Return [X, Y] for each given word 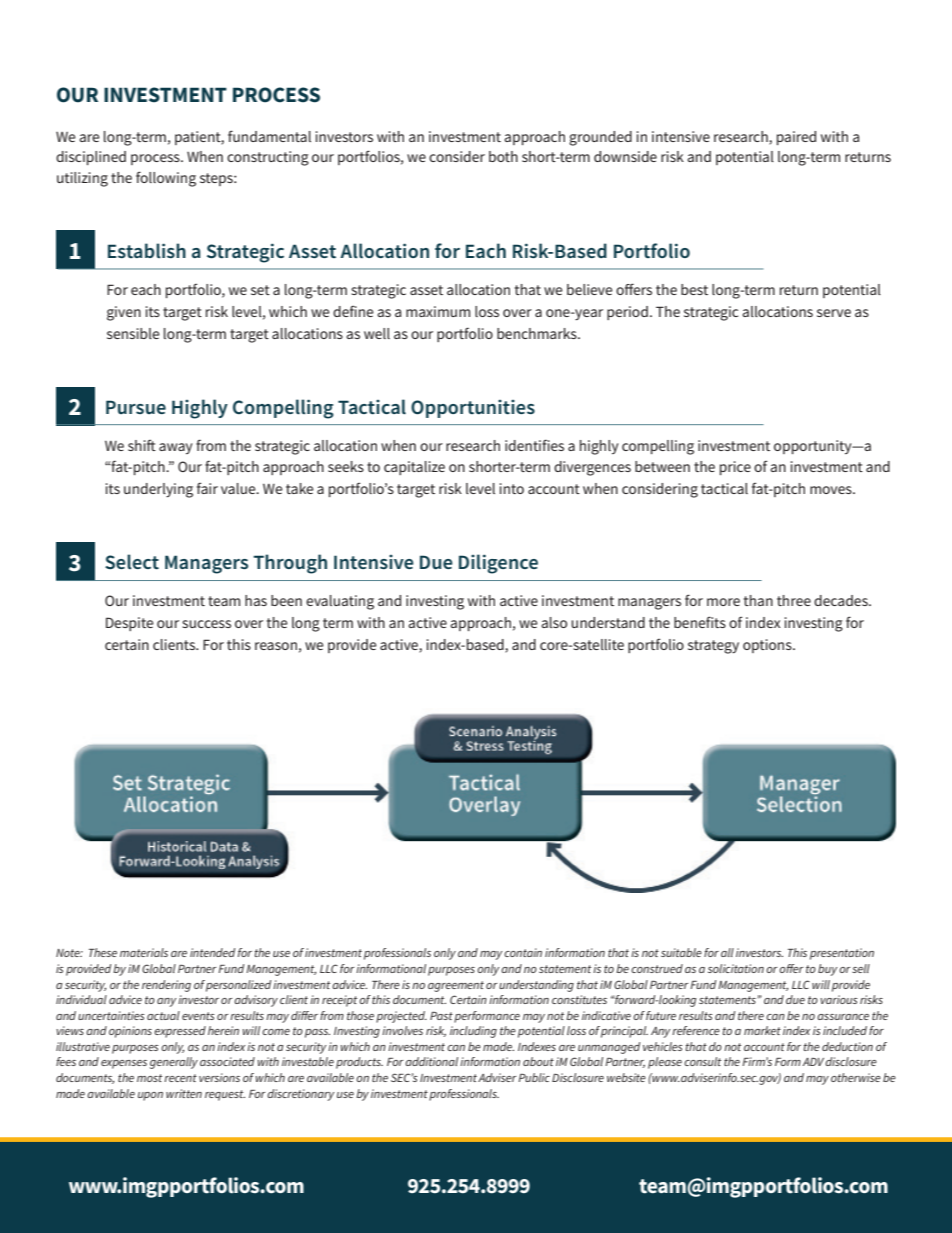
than [758, 600]
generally [174, 1063]
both [503, 156]
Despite [130, 624]
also [554, 622]
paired [796, 138]
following [166, 179]
